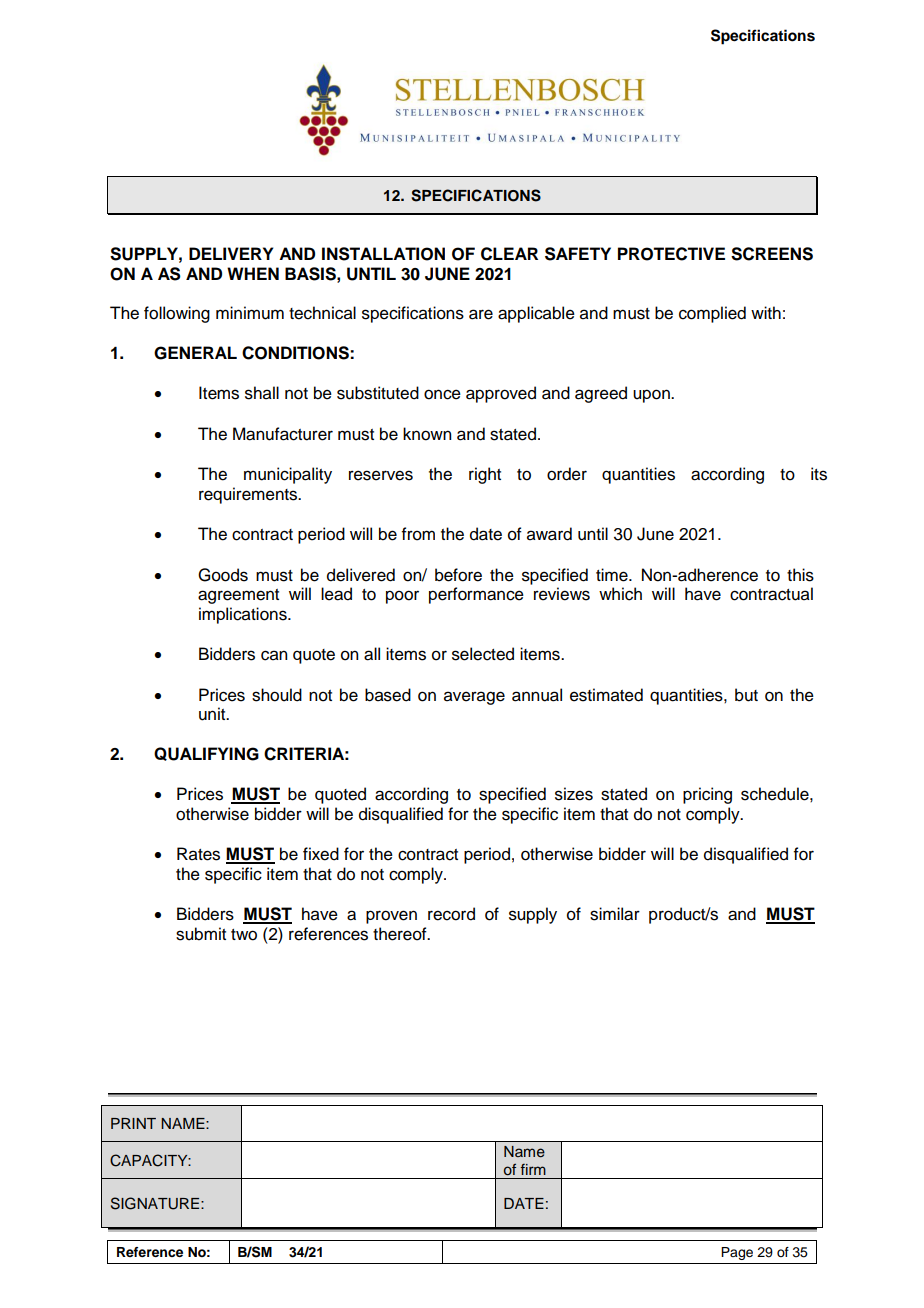 This screenshot has height=1308, width=924. I want to click on Page, so click(737, 1253).
